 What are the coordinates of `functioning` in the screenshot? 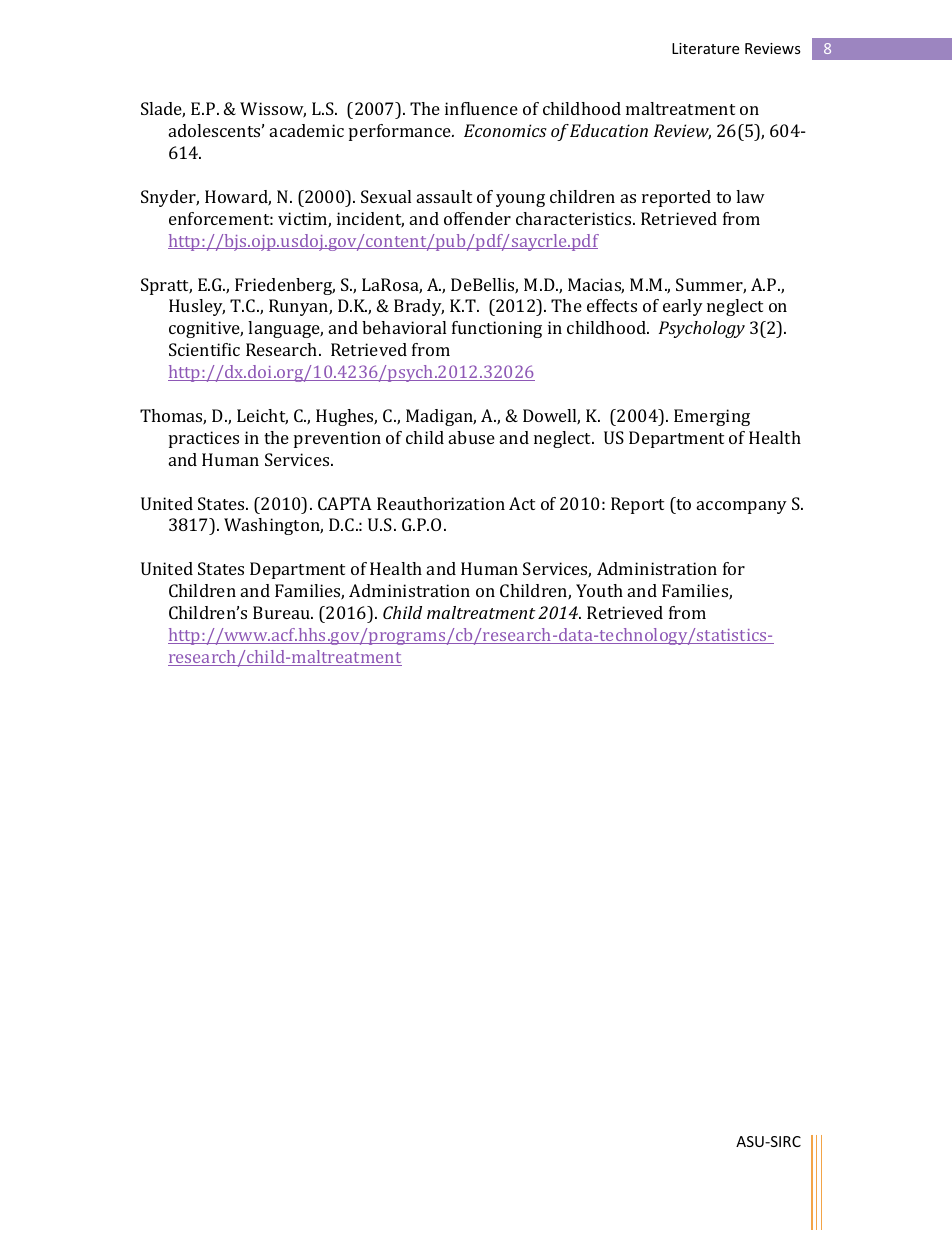 It's located at (497, 329).
